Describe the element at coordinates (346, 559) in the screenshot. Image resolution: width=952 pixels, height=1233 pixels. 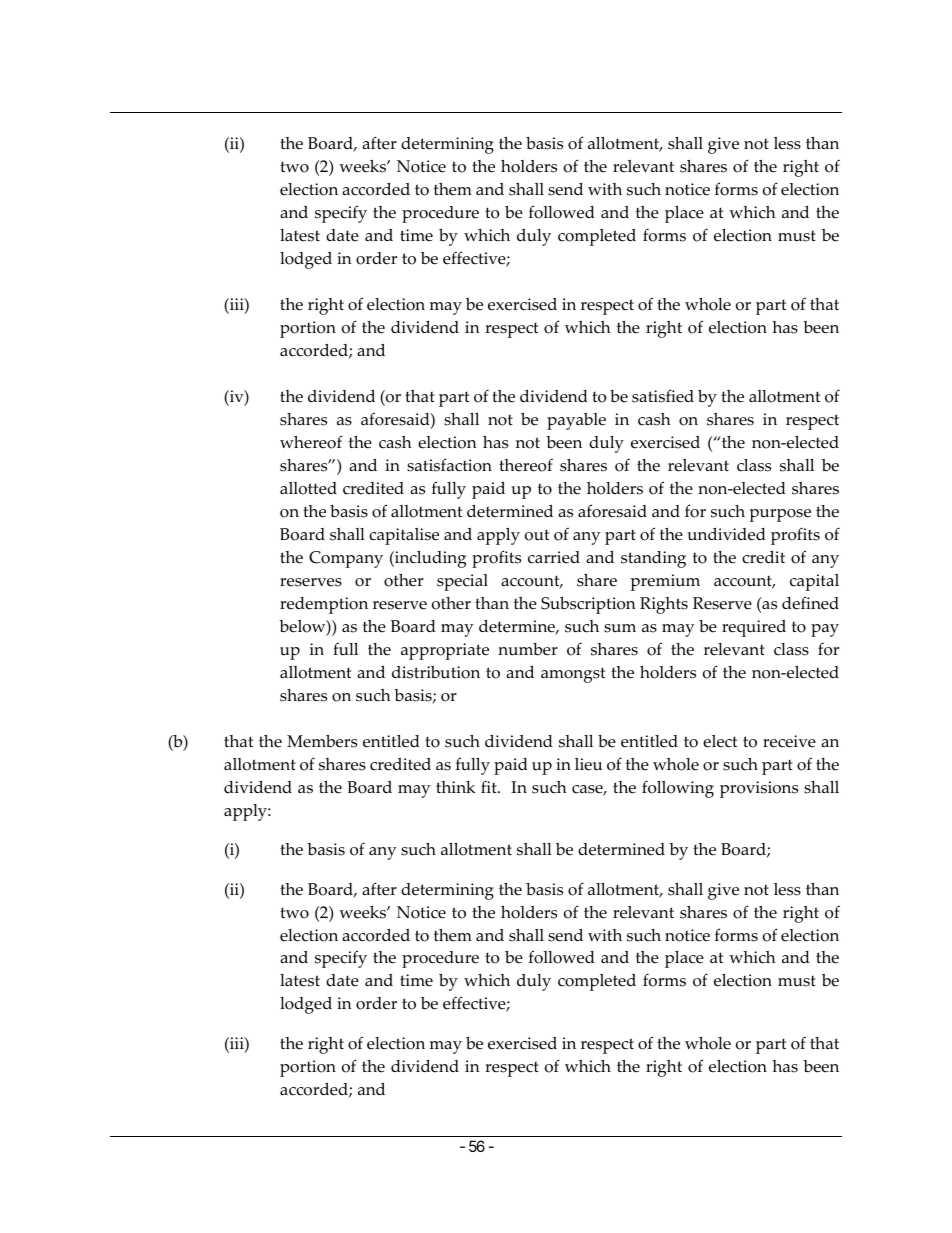
I see `Company` at that location.
